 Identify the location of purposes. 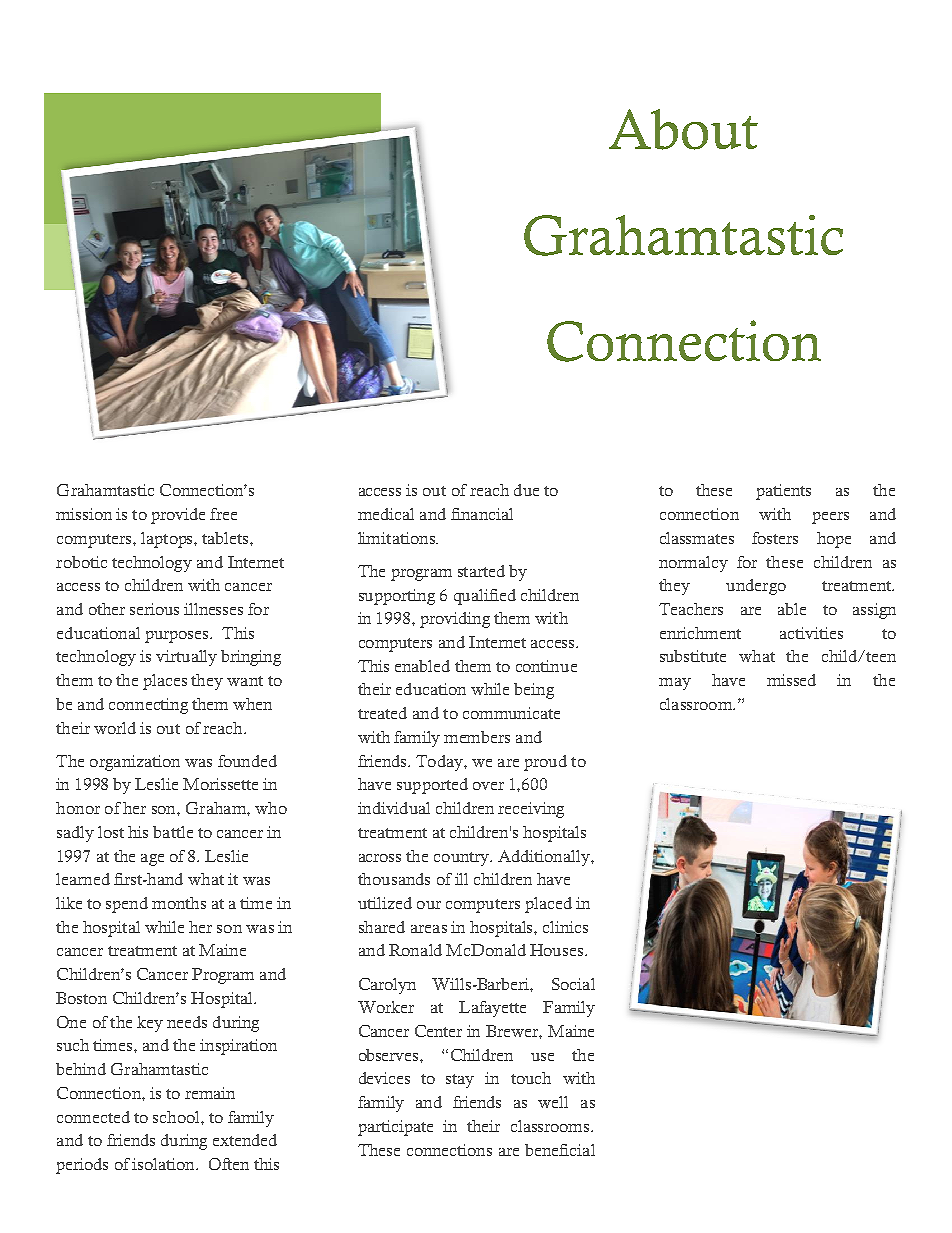
(178, 637).
